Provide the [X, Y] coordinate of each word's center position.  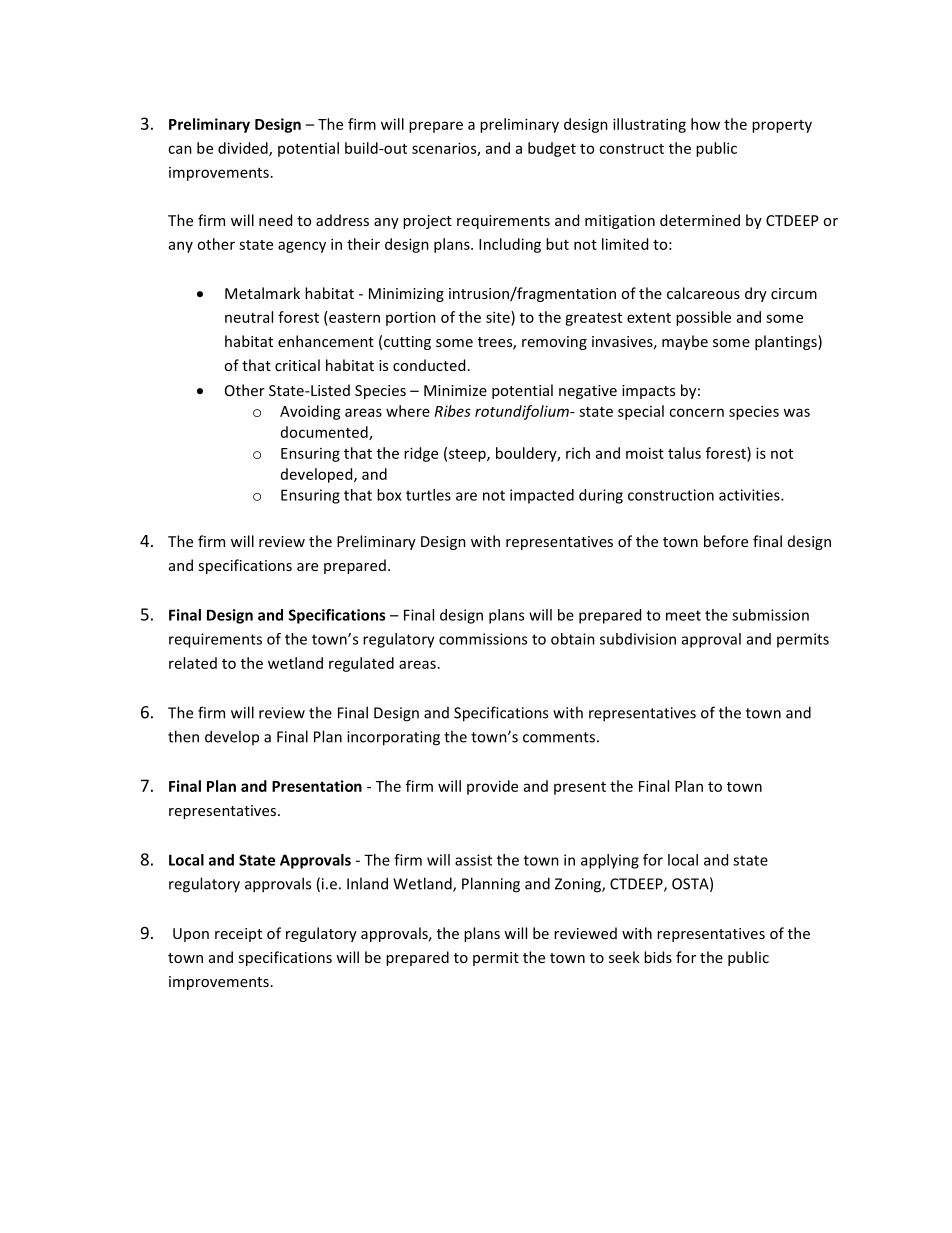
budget [552, 149]
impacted [542, 496]
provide [492, 787]
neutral [249, 317]
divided [244, 149]
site [499, 317]
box [389, 495]
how [705, 124]
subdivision [638, 639]
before [726, 541]
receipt [238, 935]
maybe [685, 342]
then [183, 736]
